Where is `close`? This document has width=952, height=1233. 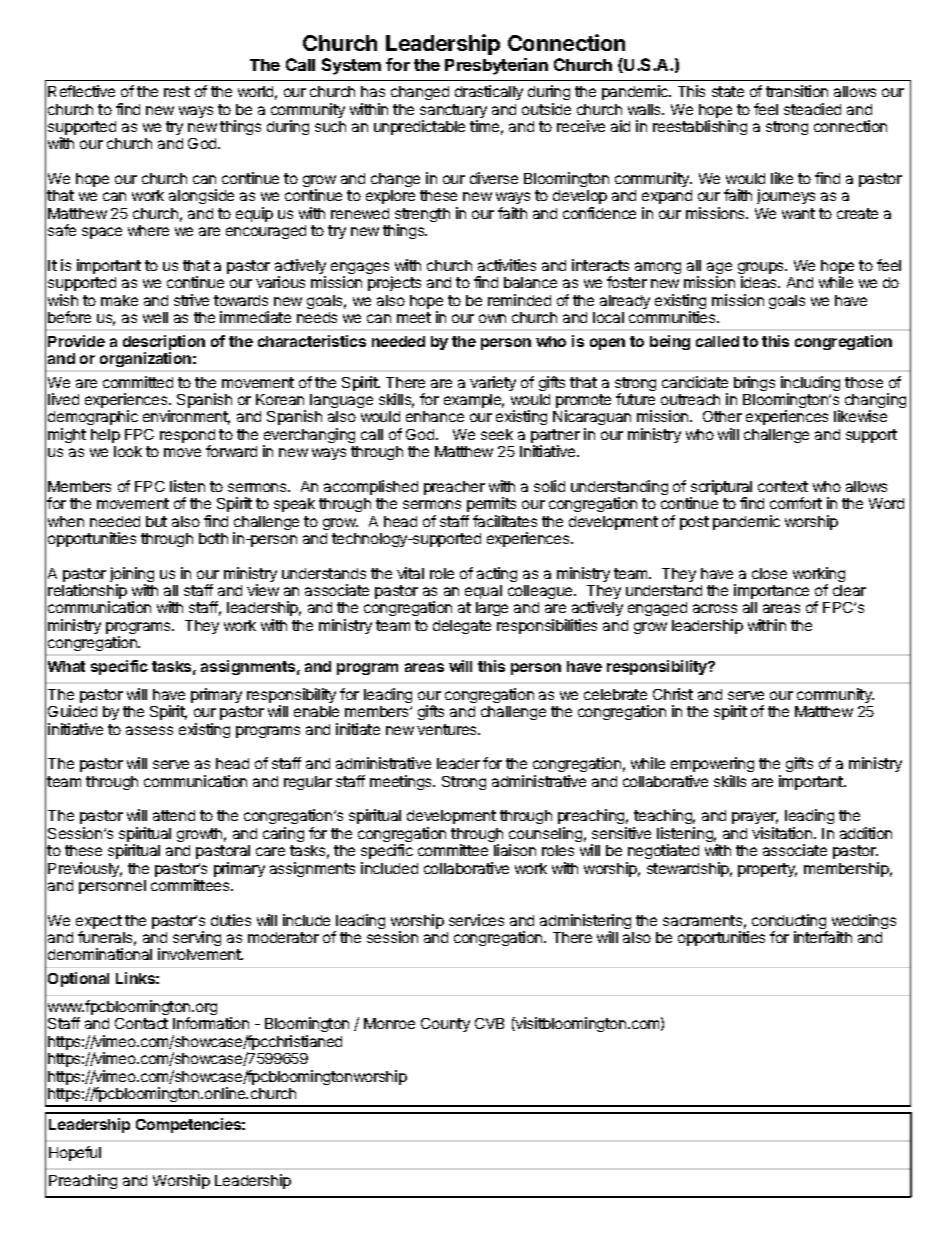
close is located at coordinates (769, 573).
